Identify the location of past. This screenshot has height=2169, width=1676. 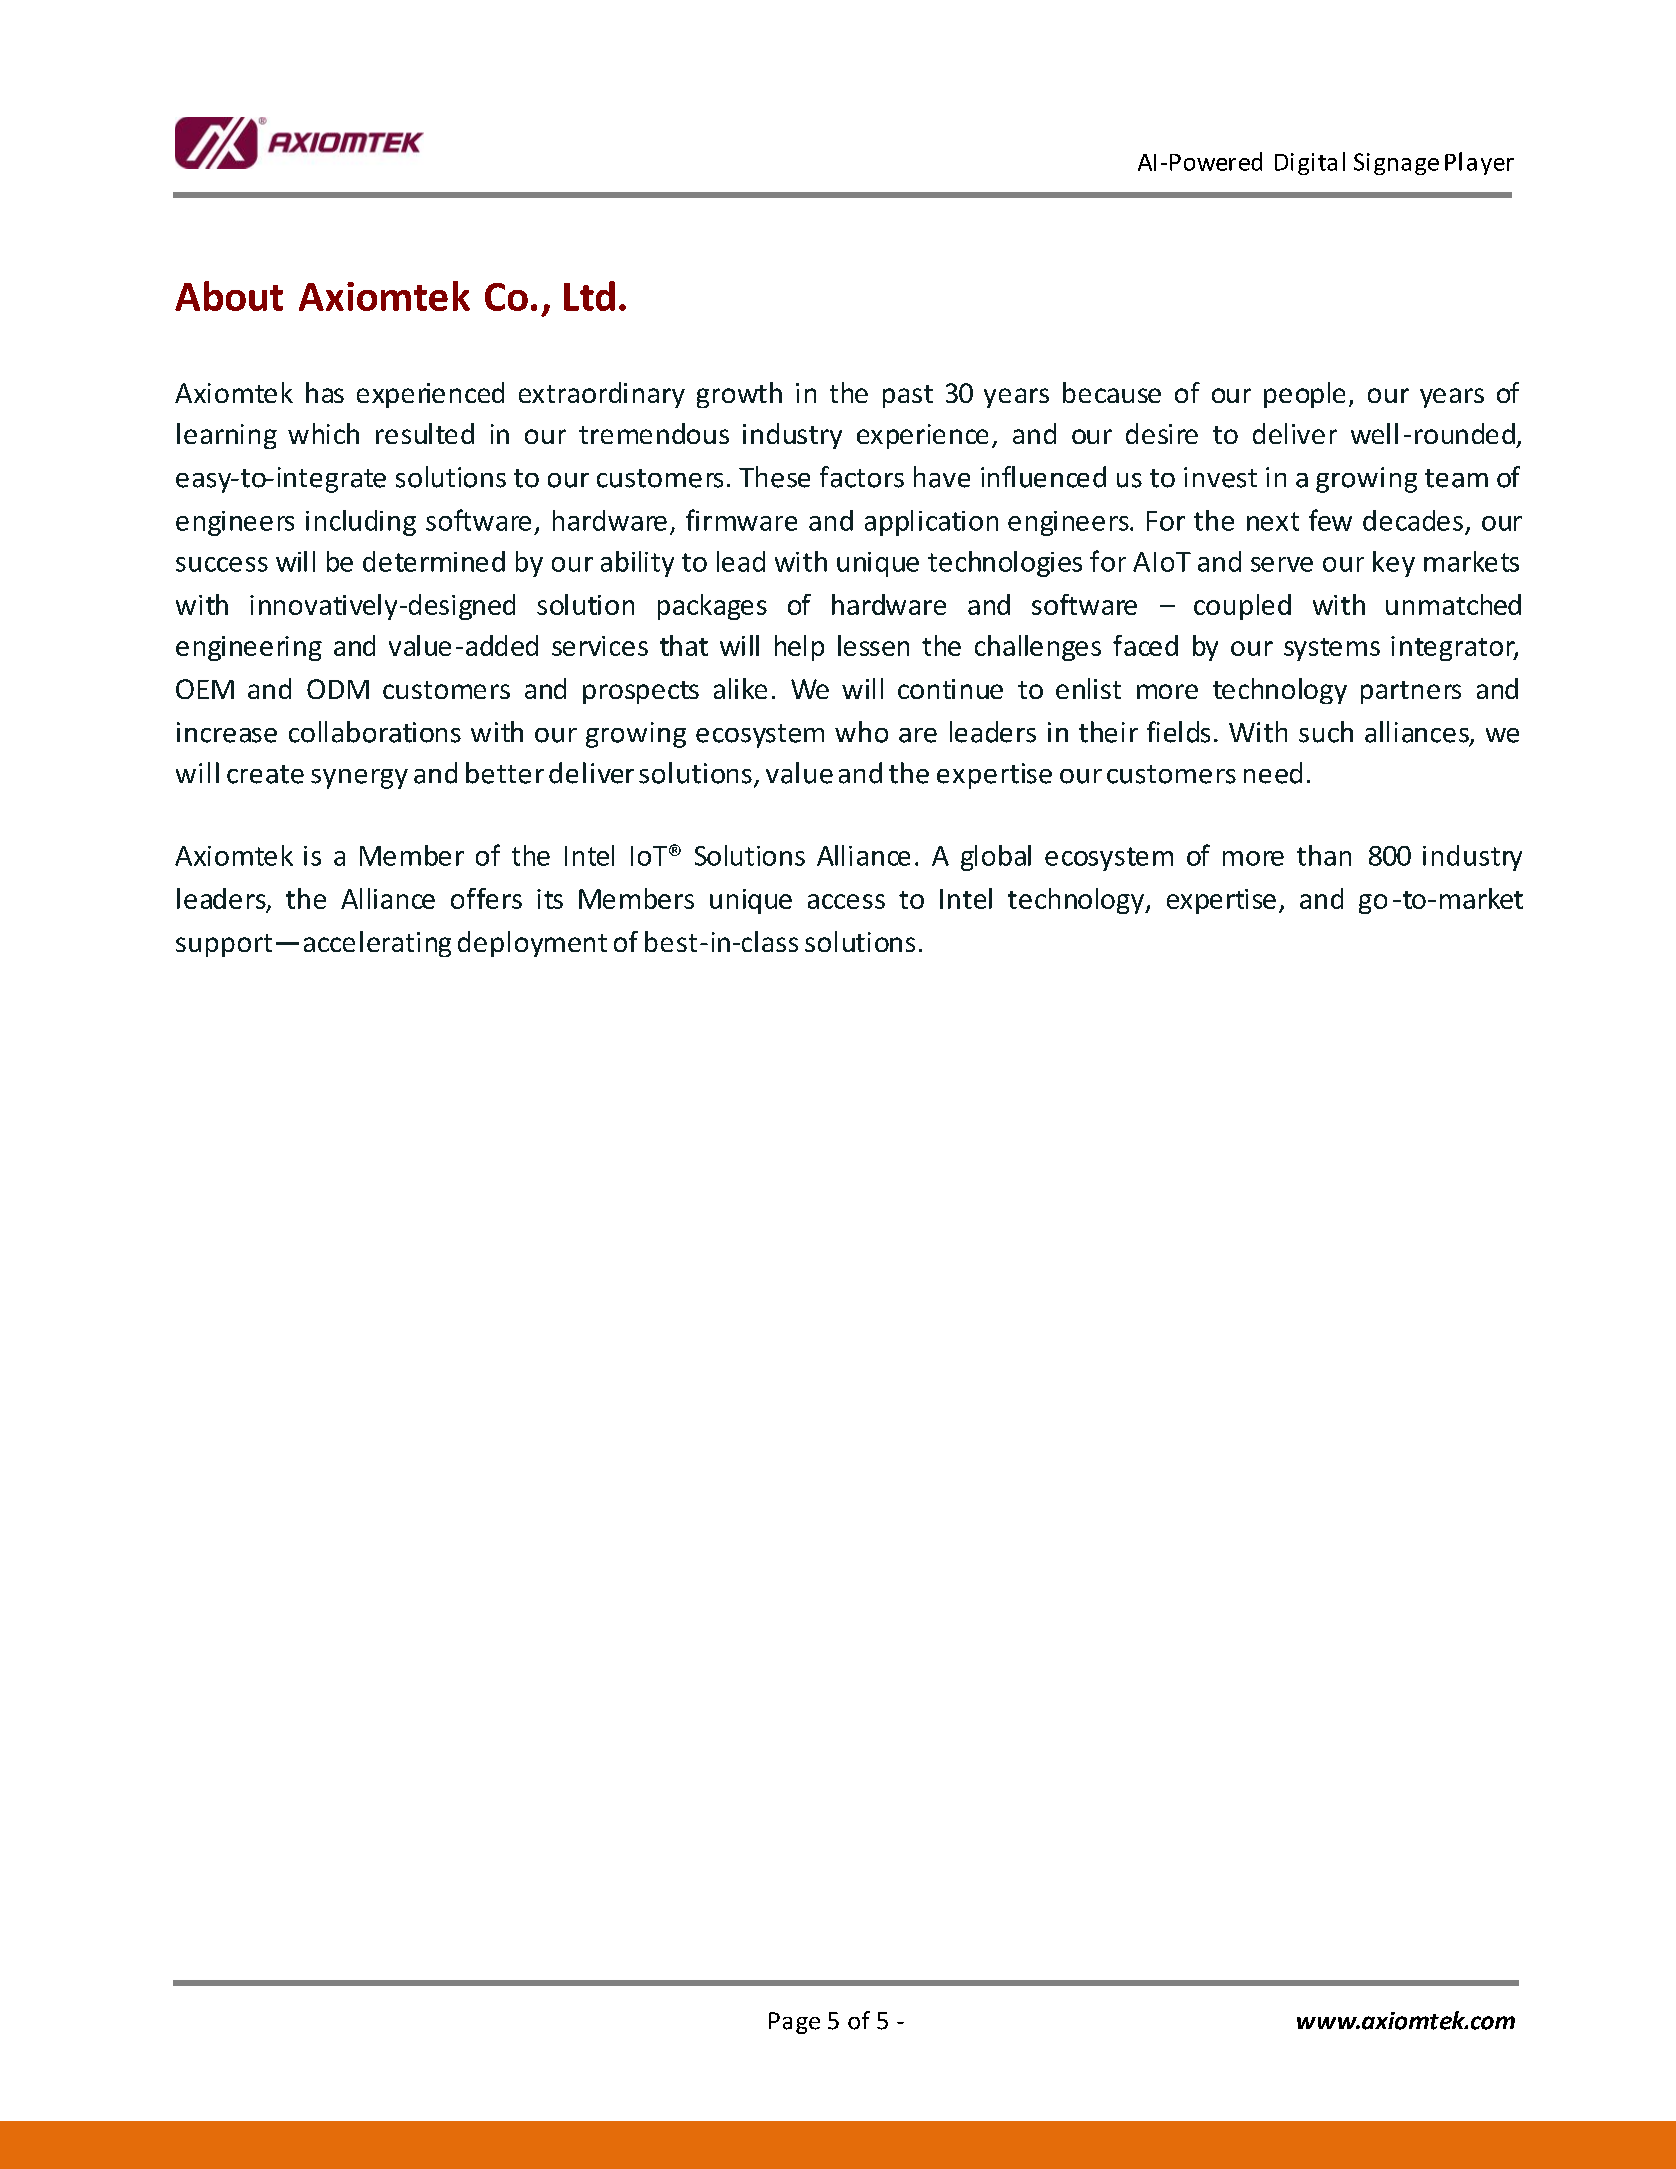
(908, 396).
